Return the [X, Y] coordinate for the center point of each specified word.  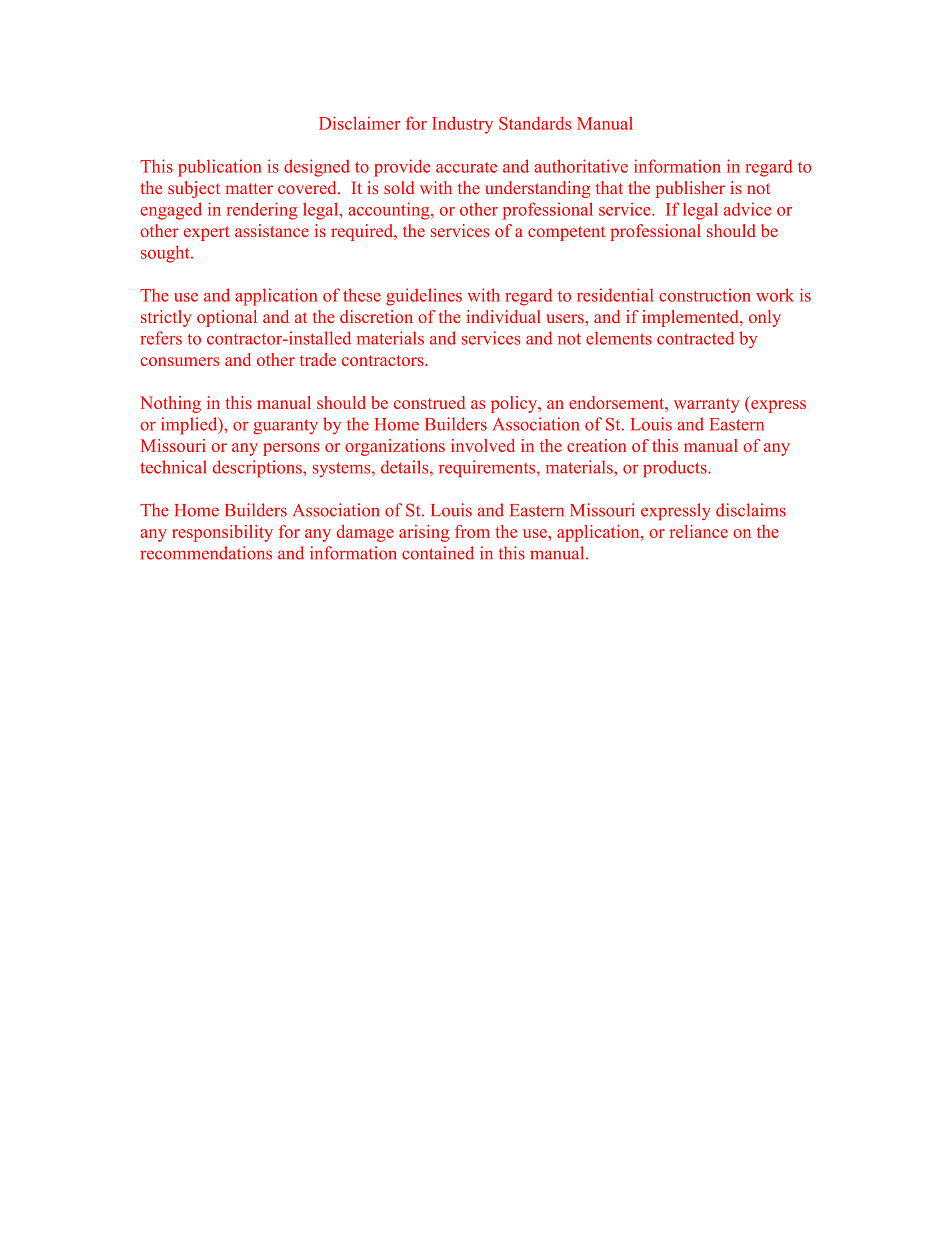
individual [503, 316]
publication [220, 168]
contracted [695, 338]
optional [227, 318]
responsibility [222, 533]
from [472, 531]
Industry [462, 125]
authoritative [581, 166]
